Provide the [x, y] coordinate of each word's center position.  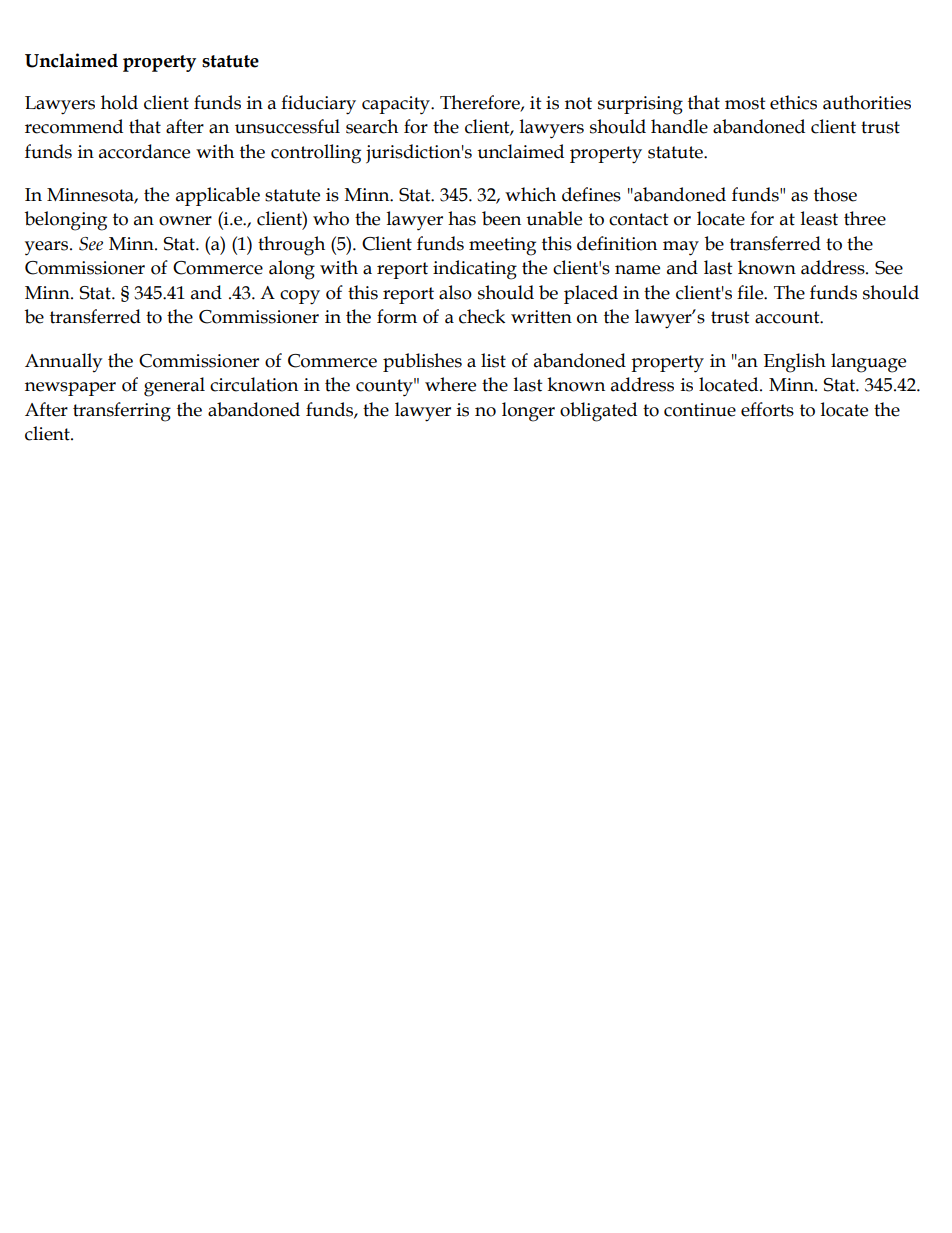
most [745, 103]
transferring [122, 412]
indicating [475, 270]
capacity [397, 105]
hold [119, 102]
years [48, 248]
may [681, 248]
